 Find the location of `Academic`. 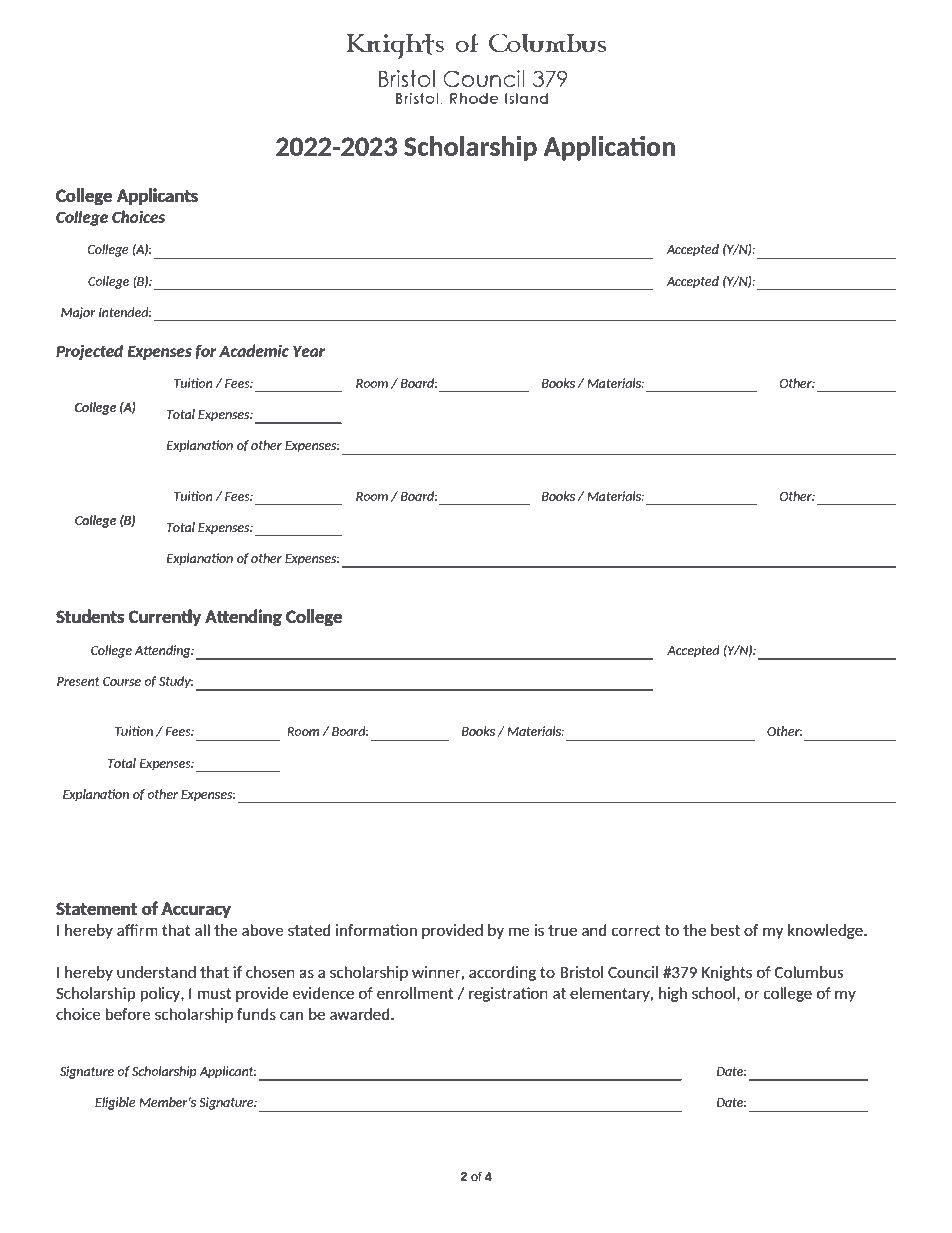

Academic is located at coordinates (254, 350).
